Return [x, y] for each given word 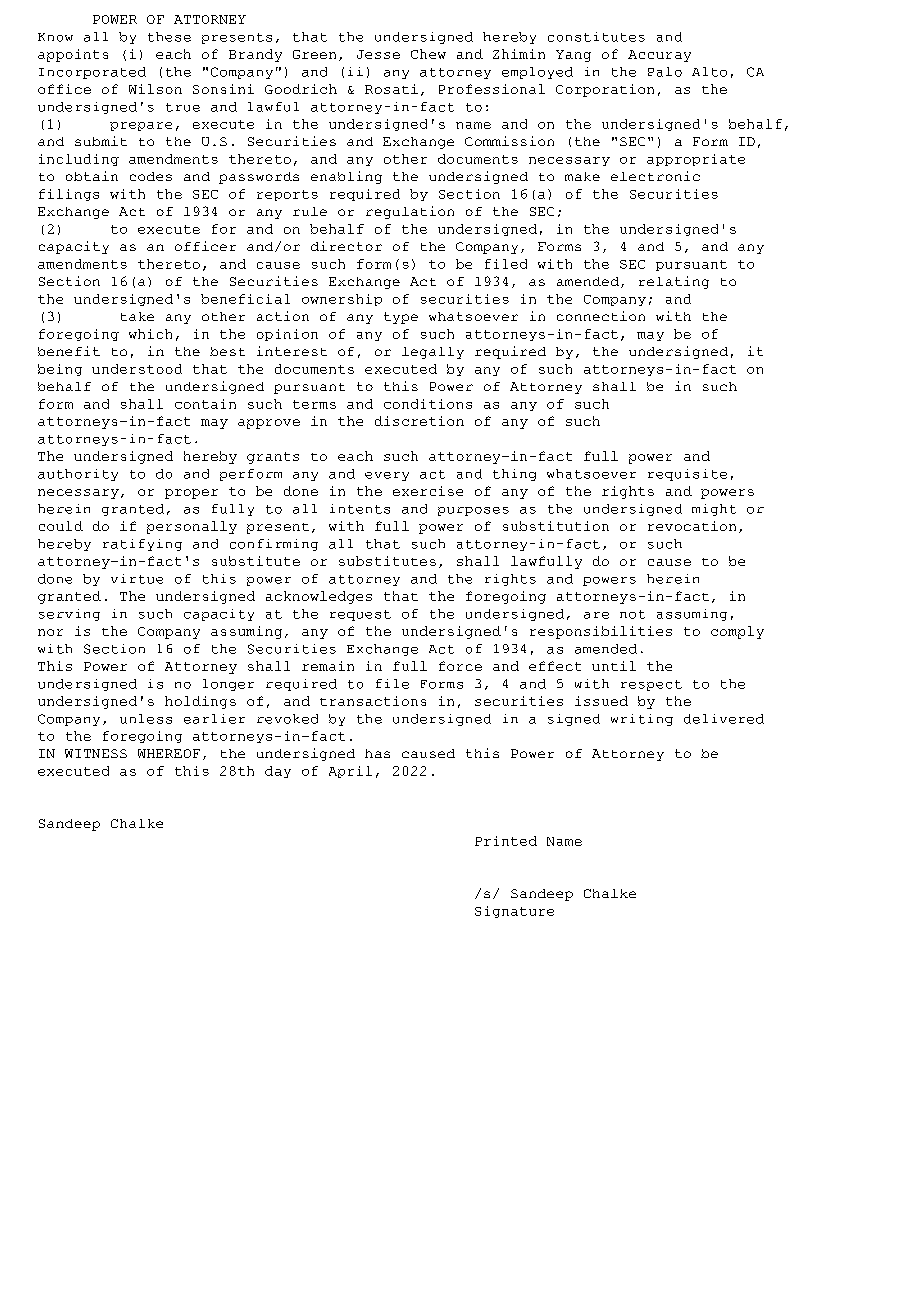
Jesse [378, 54]
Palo [665, 72]
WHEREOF [169, 753]
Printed [506, 841]
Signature [514, 912]
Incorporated [92, 73]
